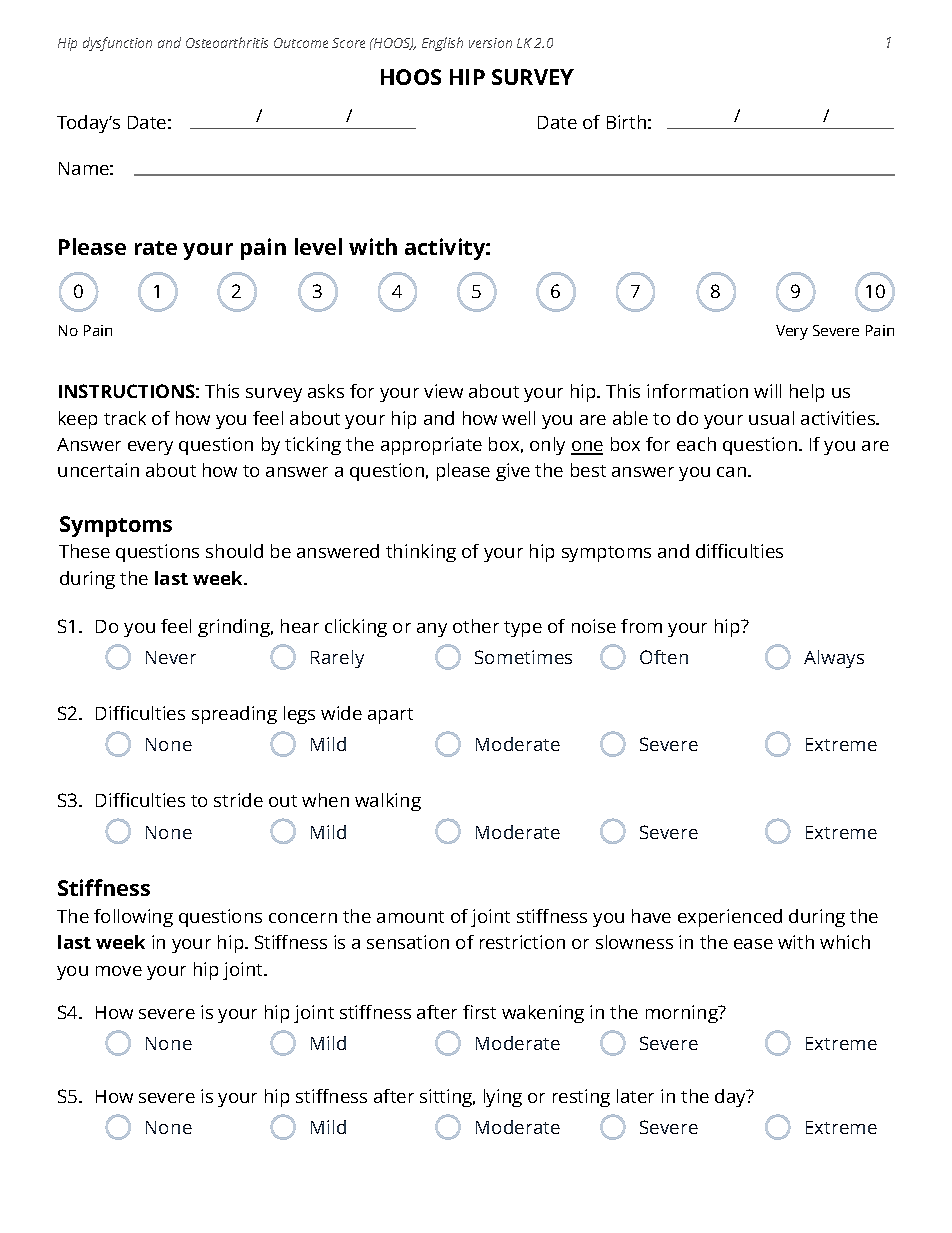 The width and height of the screenshot is (952, 1233). What do you see at coordinates (641, 626) in the screenshot?
I see `from` at bounding box center [641, 626].
